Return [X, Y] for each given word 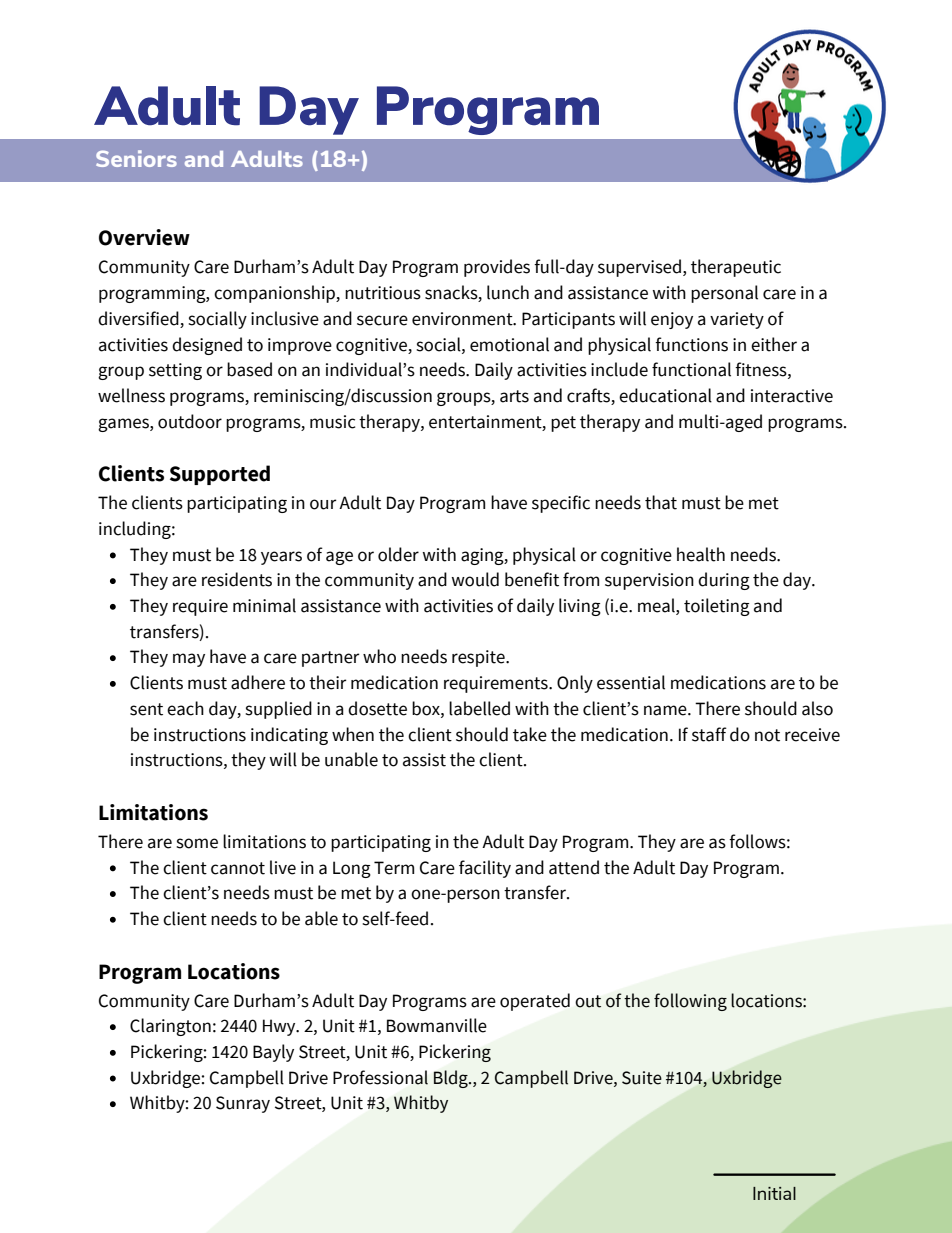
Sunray [243, 1104]
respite [479, 658]
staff [709, 734]
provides [497, 268]
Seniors [136, 158]
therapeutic [736, 268]
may [189, 660]
